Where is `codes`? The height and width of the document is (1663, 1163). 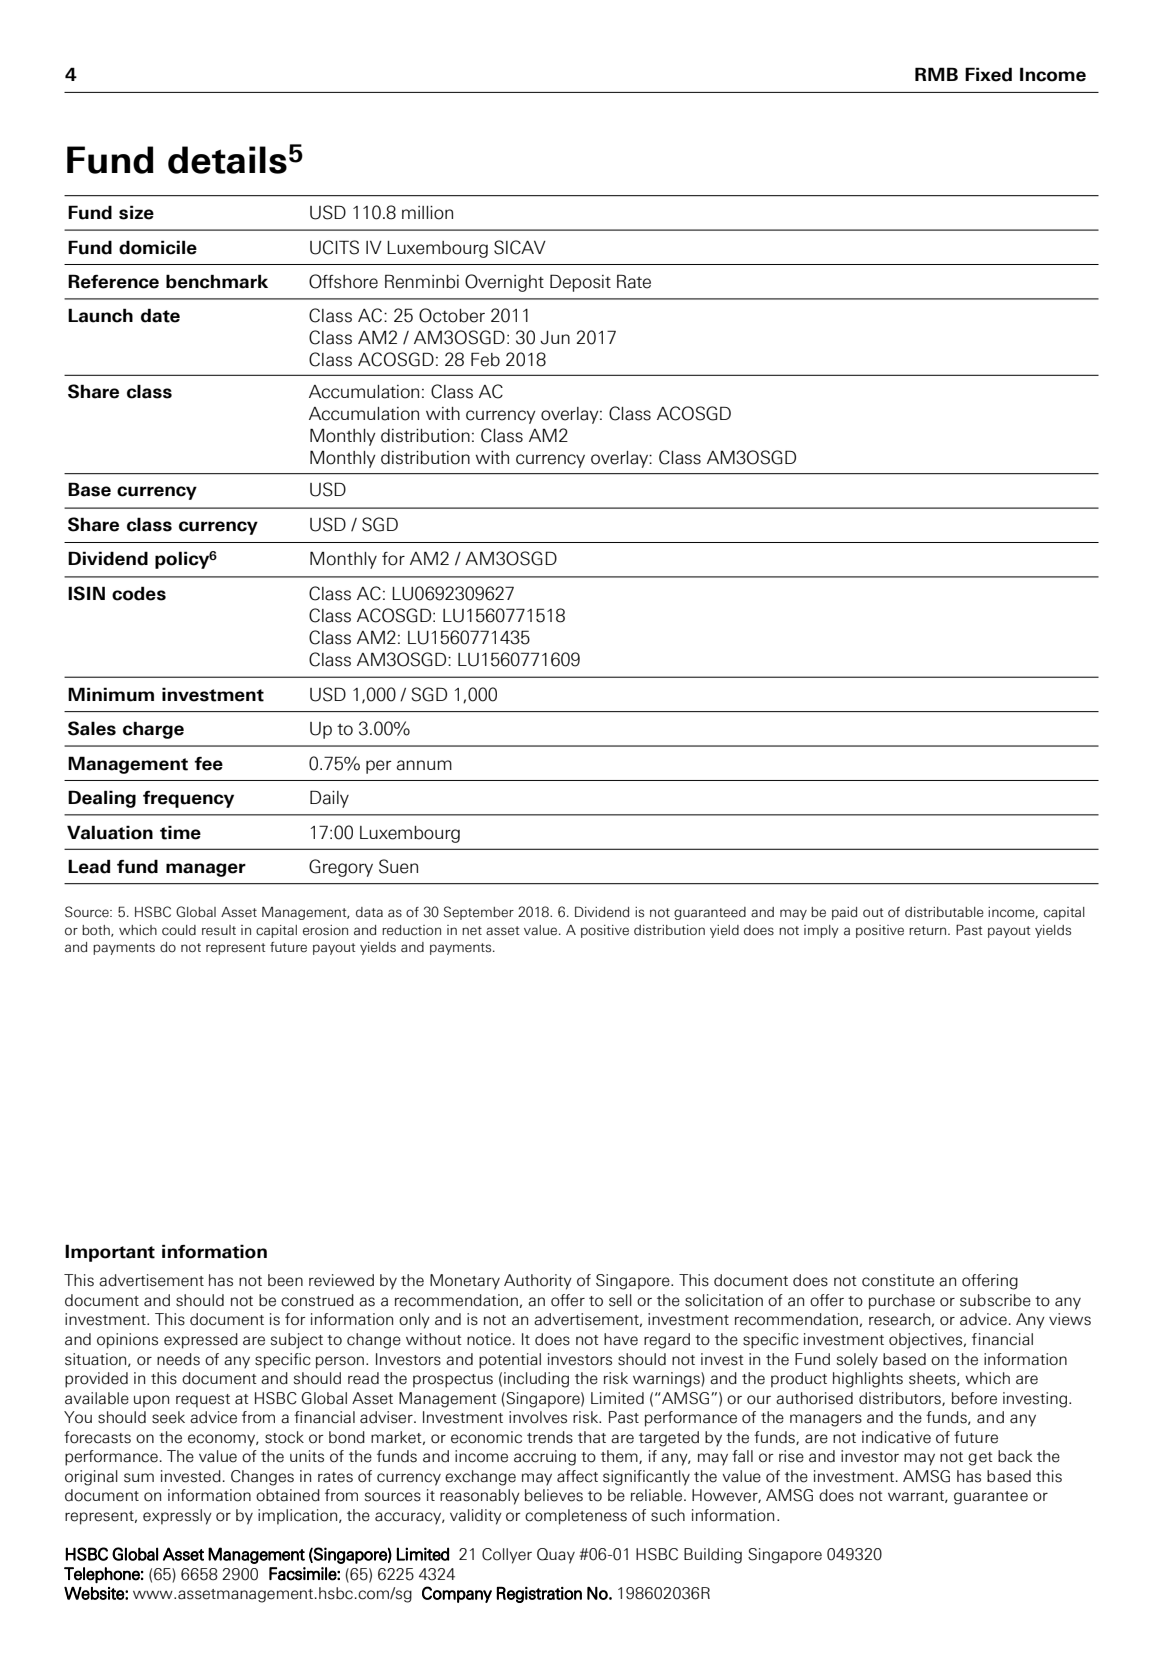
codes is located at coordinates (139, 593).
